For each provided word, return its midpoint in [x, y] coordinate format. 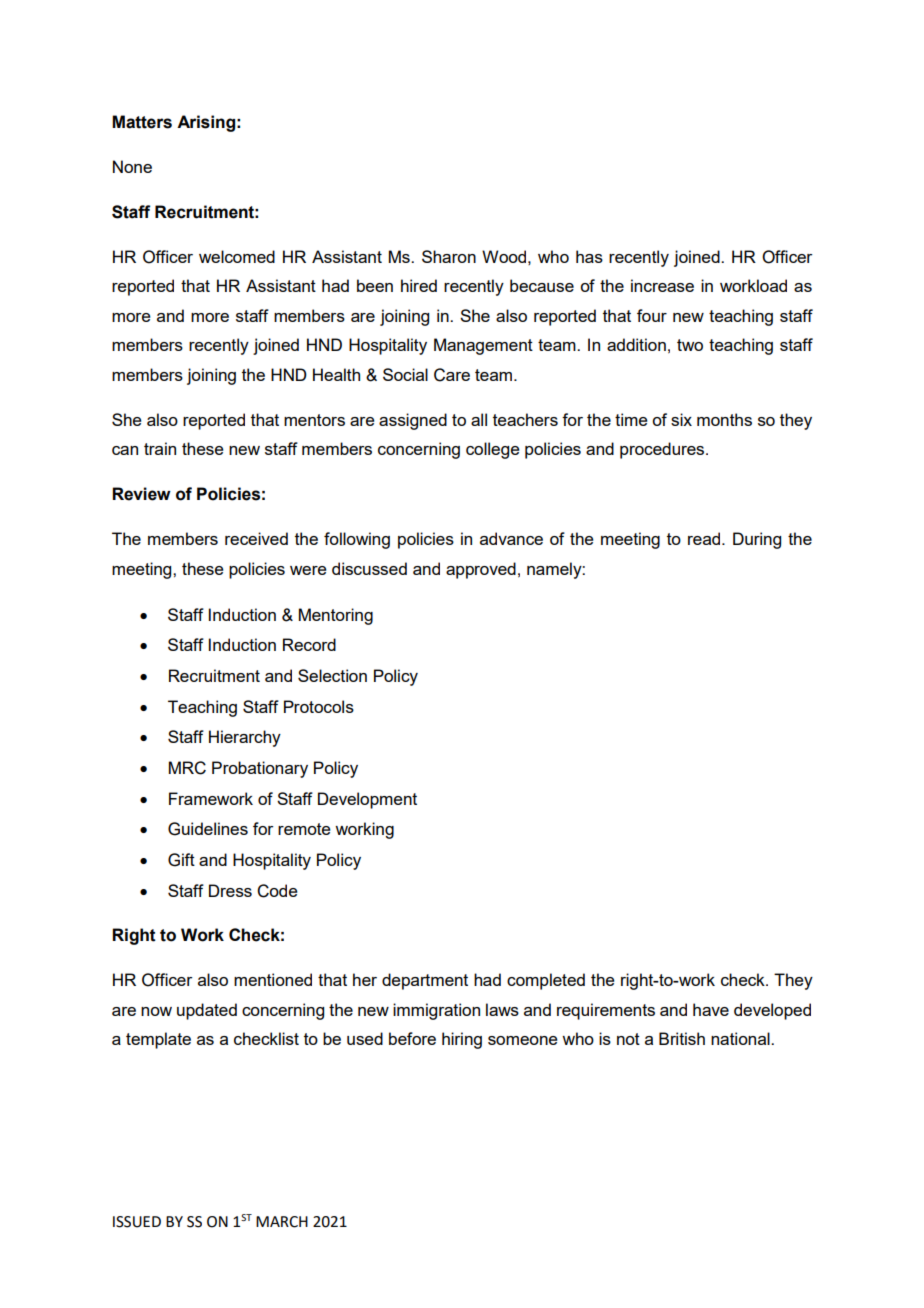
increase [662, 285]
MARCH [282, 1222]
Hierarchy [245, 738]
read [705, 538]
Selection [332, 675]
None [132, 166]
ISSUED [137, 1222]
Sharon [449, 256]
